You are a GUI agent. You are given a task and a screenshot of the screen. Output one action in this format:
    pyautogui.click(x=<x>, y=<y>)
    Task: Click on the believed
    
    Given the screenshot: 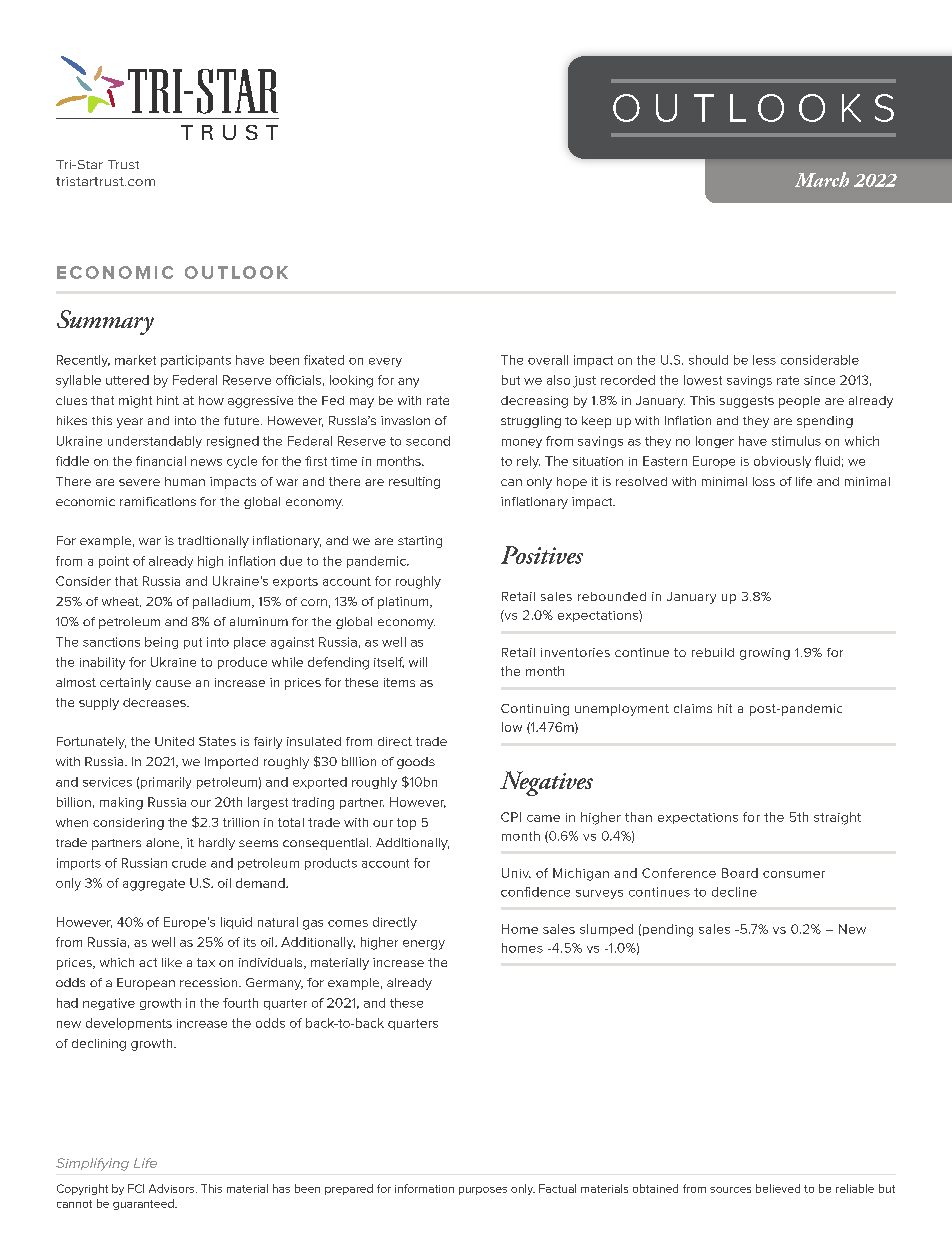 What is the action you would take?
    pyautogui.click(x=778, y=1188)
